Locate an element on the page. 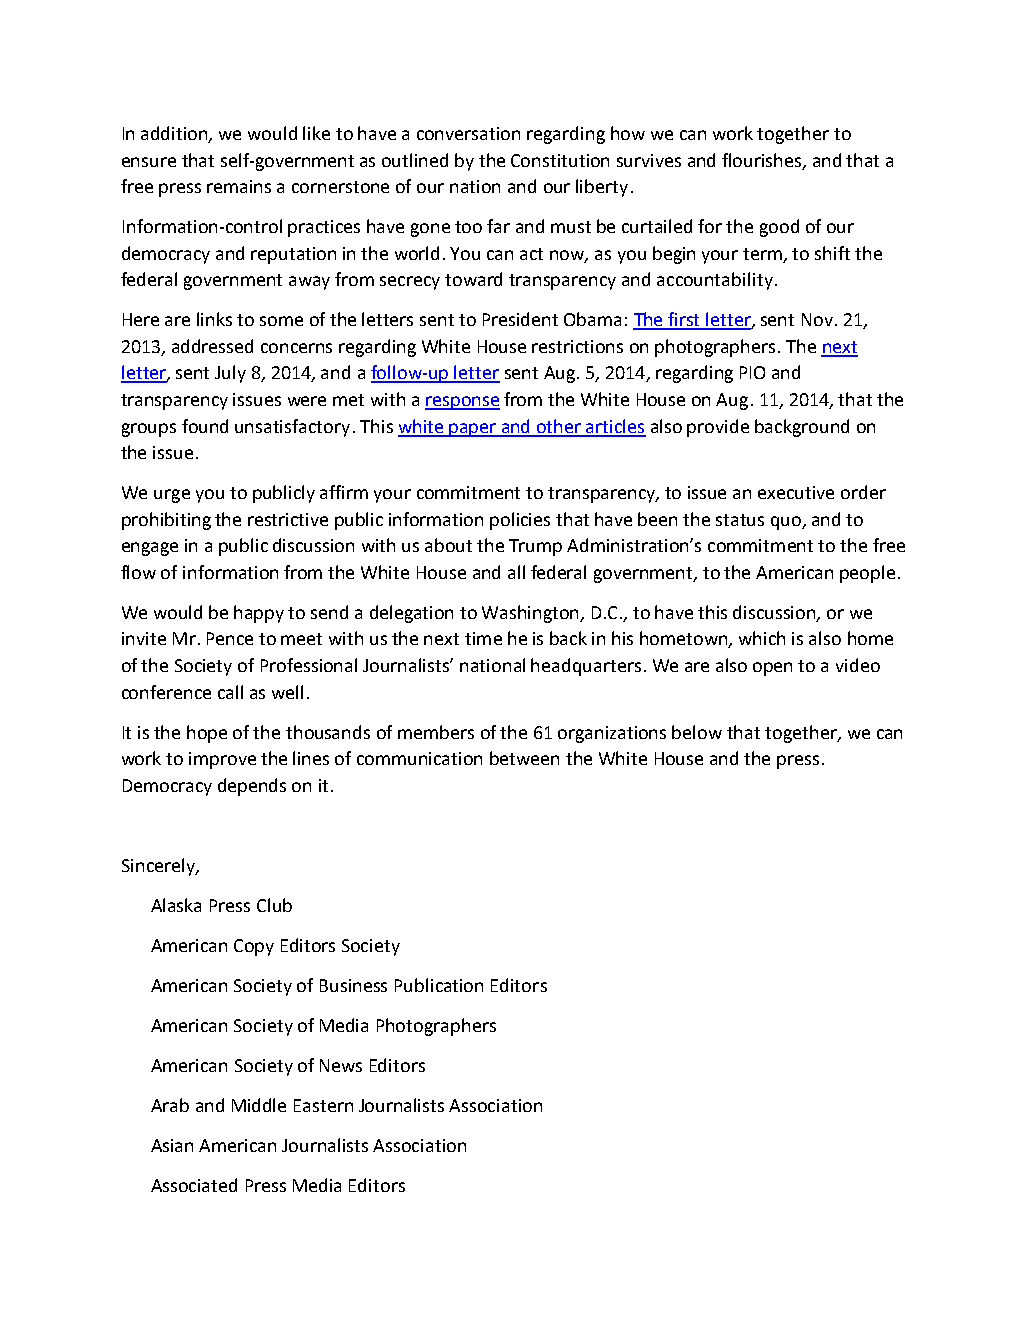 This document has height=1331, width=1028. remains is located at coordinates (239, 186).
